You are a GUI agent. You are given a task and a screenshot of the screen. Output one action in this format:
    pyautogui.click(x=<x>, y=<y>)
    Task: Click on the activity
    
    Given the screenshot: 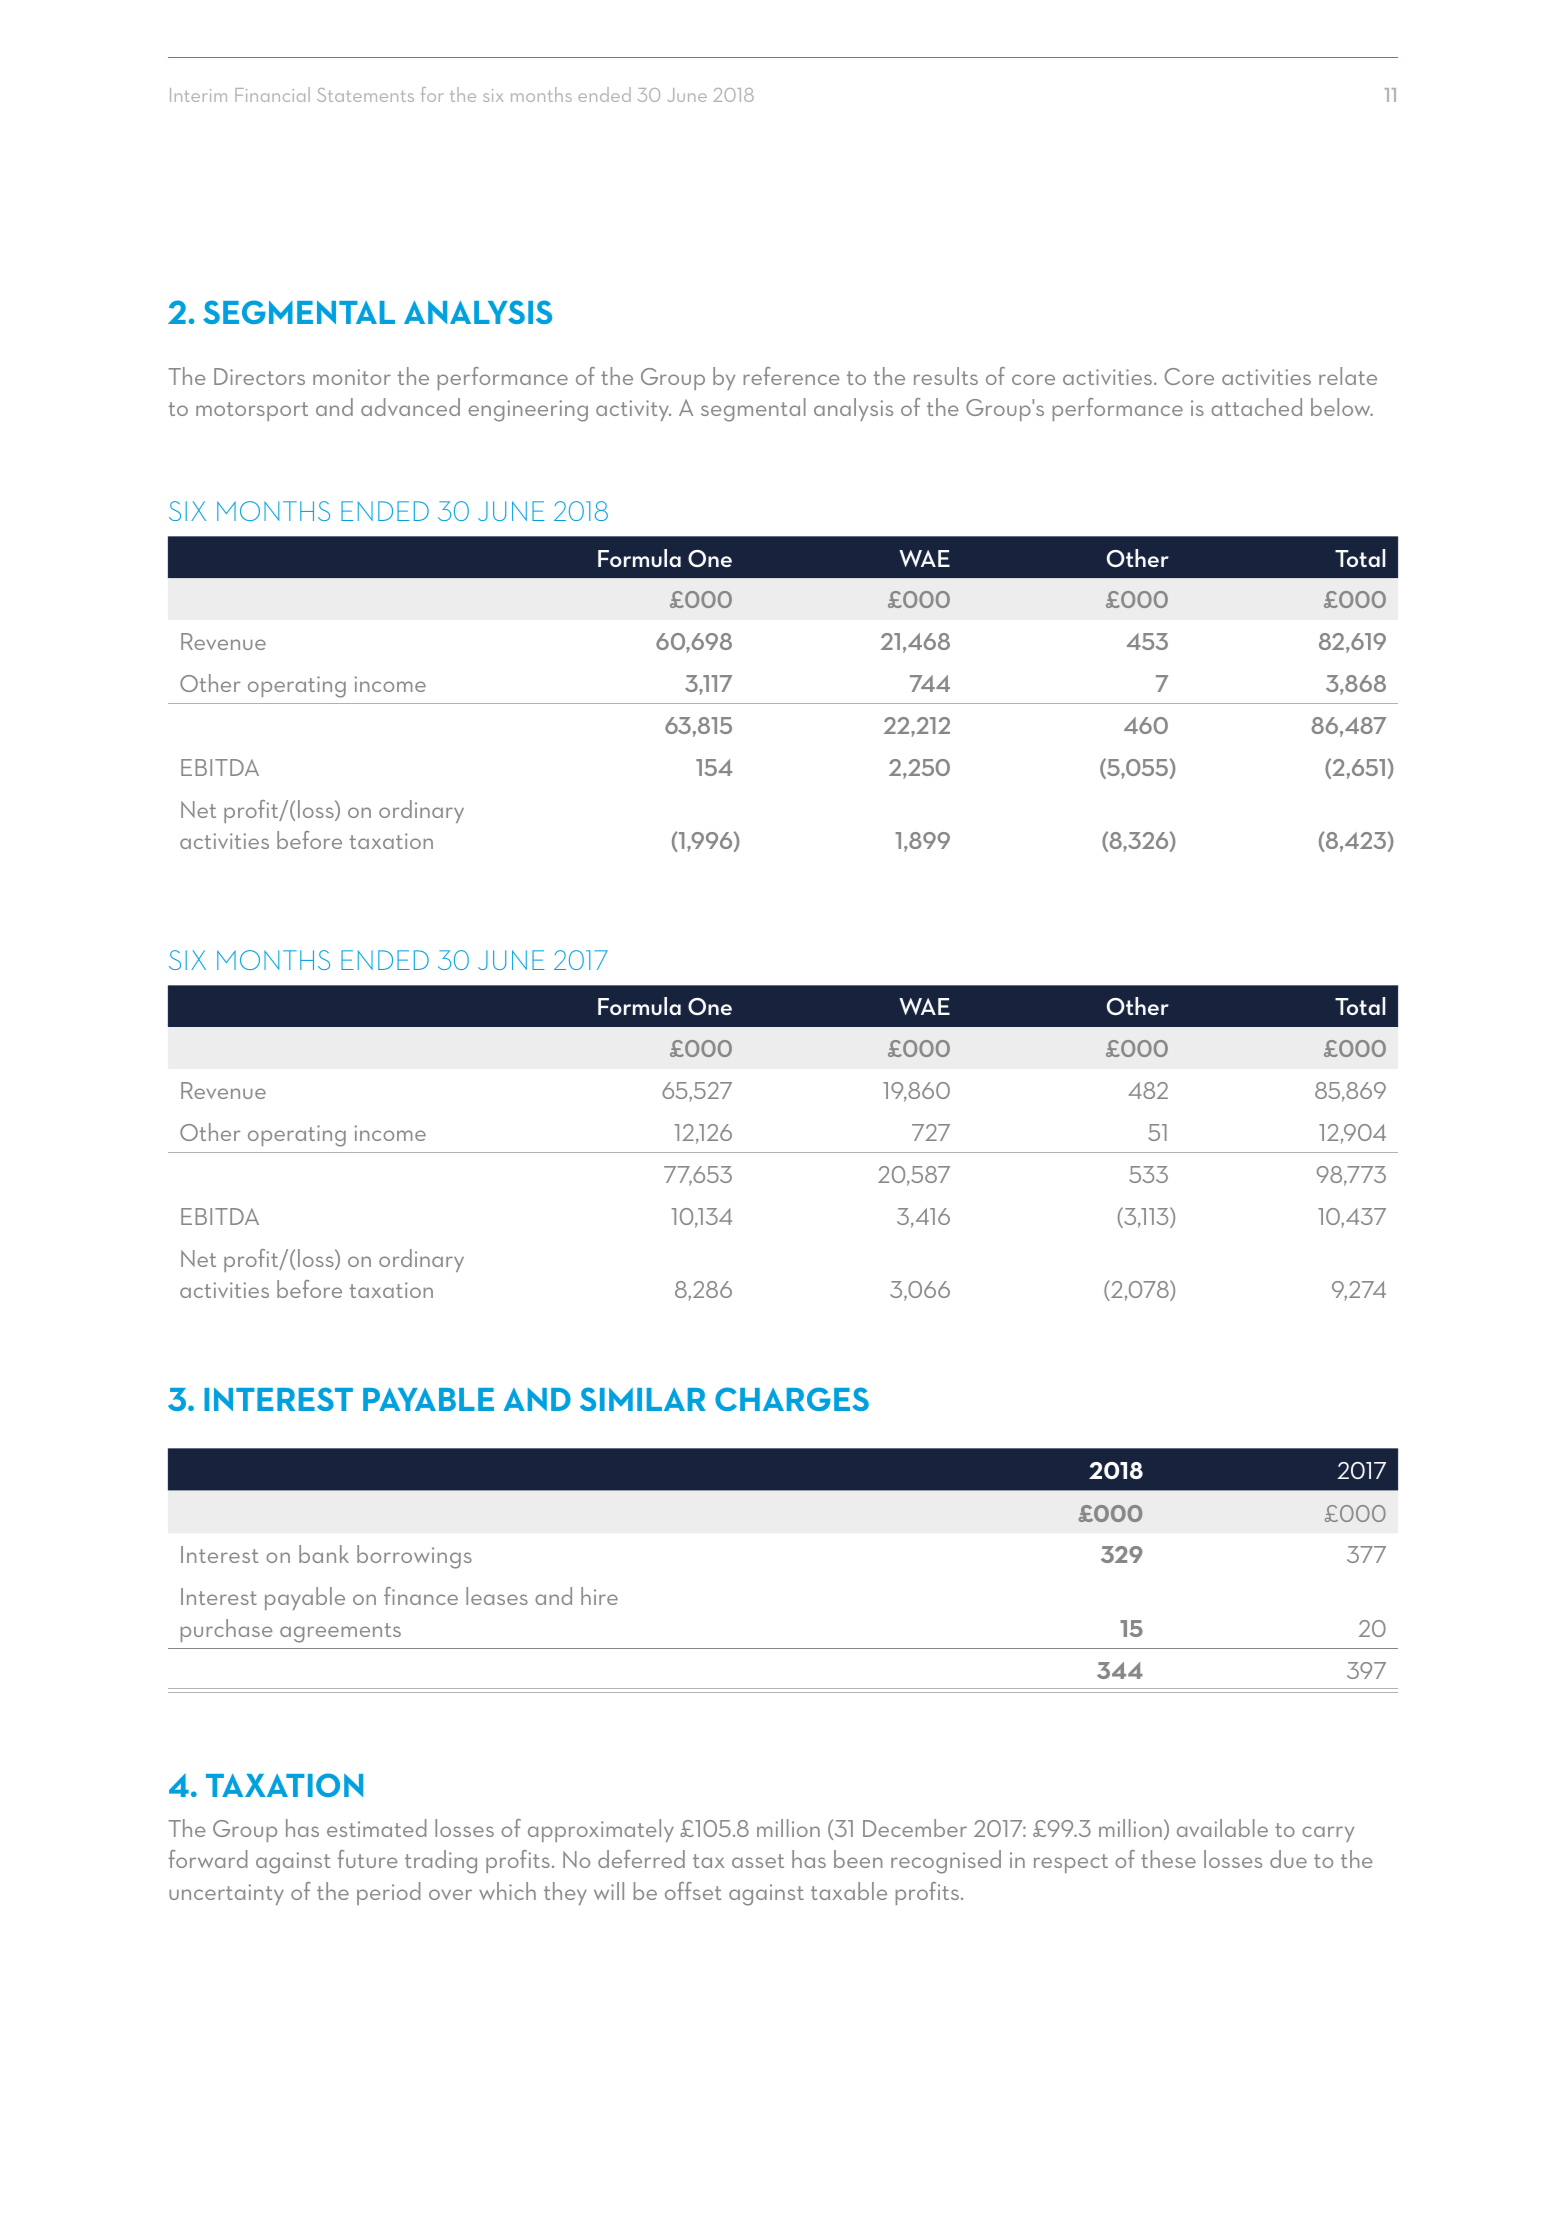 What is the action you would take?
    pyautogui.click(x=633, y=410)
